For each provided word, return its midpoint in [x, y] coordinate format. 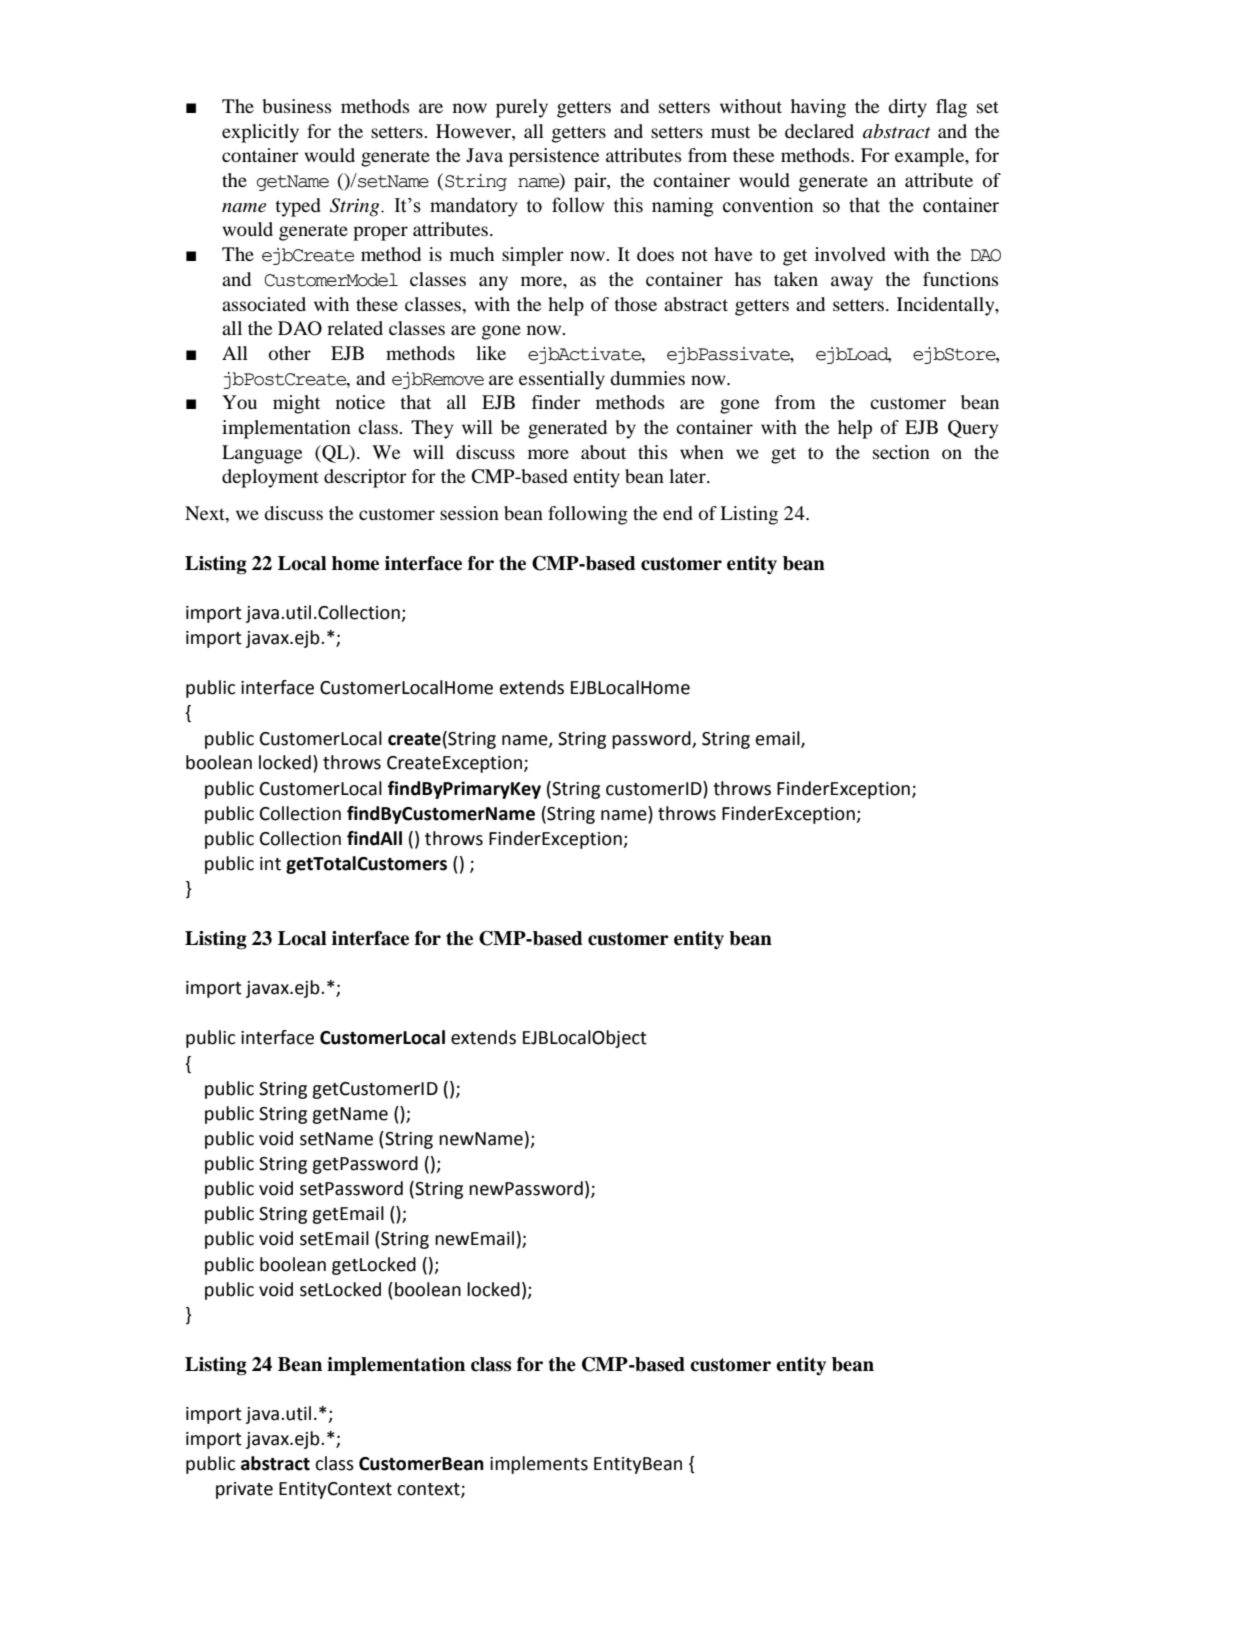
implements [539, 1465]
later [688, 476]
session [469, 513]
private [244, 1490]
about [603, 452]
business [297, 106]
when [702, 452]
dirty [907, 108]
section [901, 452]
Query [973, 429]
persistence [554, 157]
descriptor [365, 478]
